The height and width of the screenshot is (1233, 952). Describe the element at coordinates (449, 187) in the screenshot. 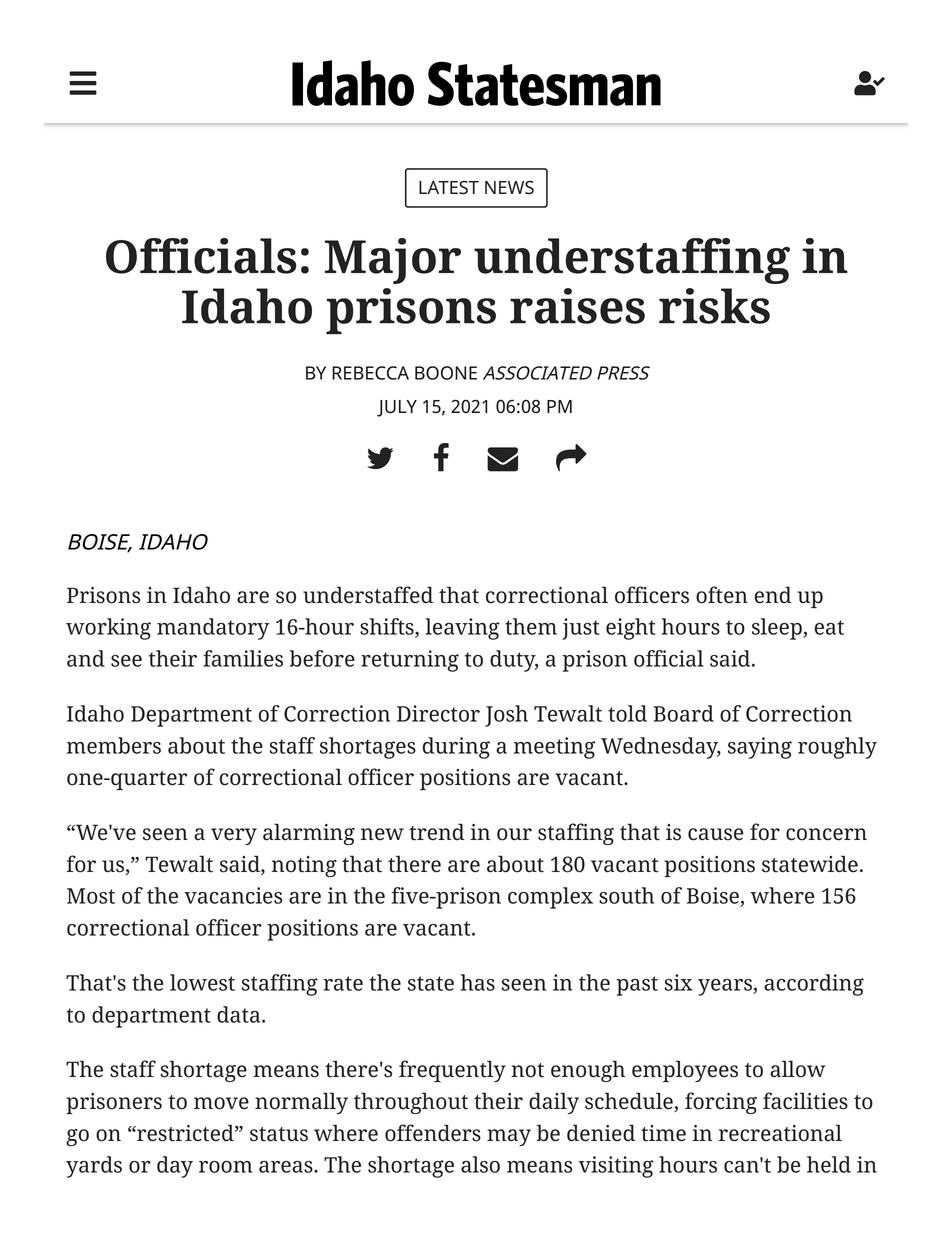

I see `LATEST` at that location.
